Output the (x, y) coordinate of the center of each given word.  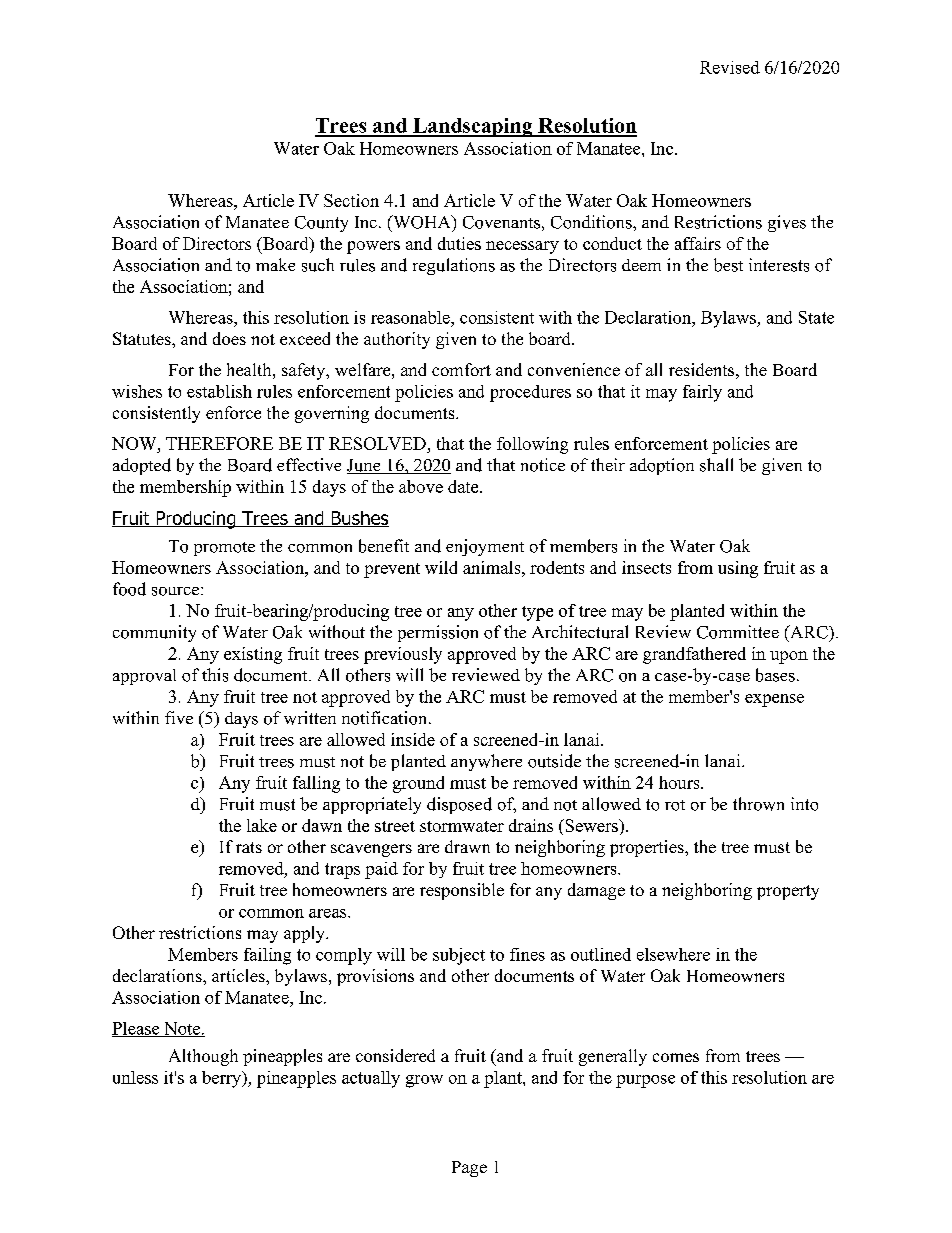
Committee (738, 632)
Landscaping (473, 127)
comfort (461, 369)
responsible (462, 891)
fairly (702, 393)
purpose (645, 1081)
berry (223, 1079)
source (175, 591)
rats (249, 847)
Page (469, 1169)
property (788, 892)
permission (438, 633)
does (229, 338)
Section (351, 200)
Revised (730, 67)
